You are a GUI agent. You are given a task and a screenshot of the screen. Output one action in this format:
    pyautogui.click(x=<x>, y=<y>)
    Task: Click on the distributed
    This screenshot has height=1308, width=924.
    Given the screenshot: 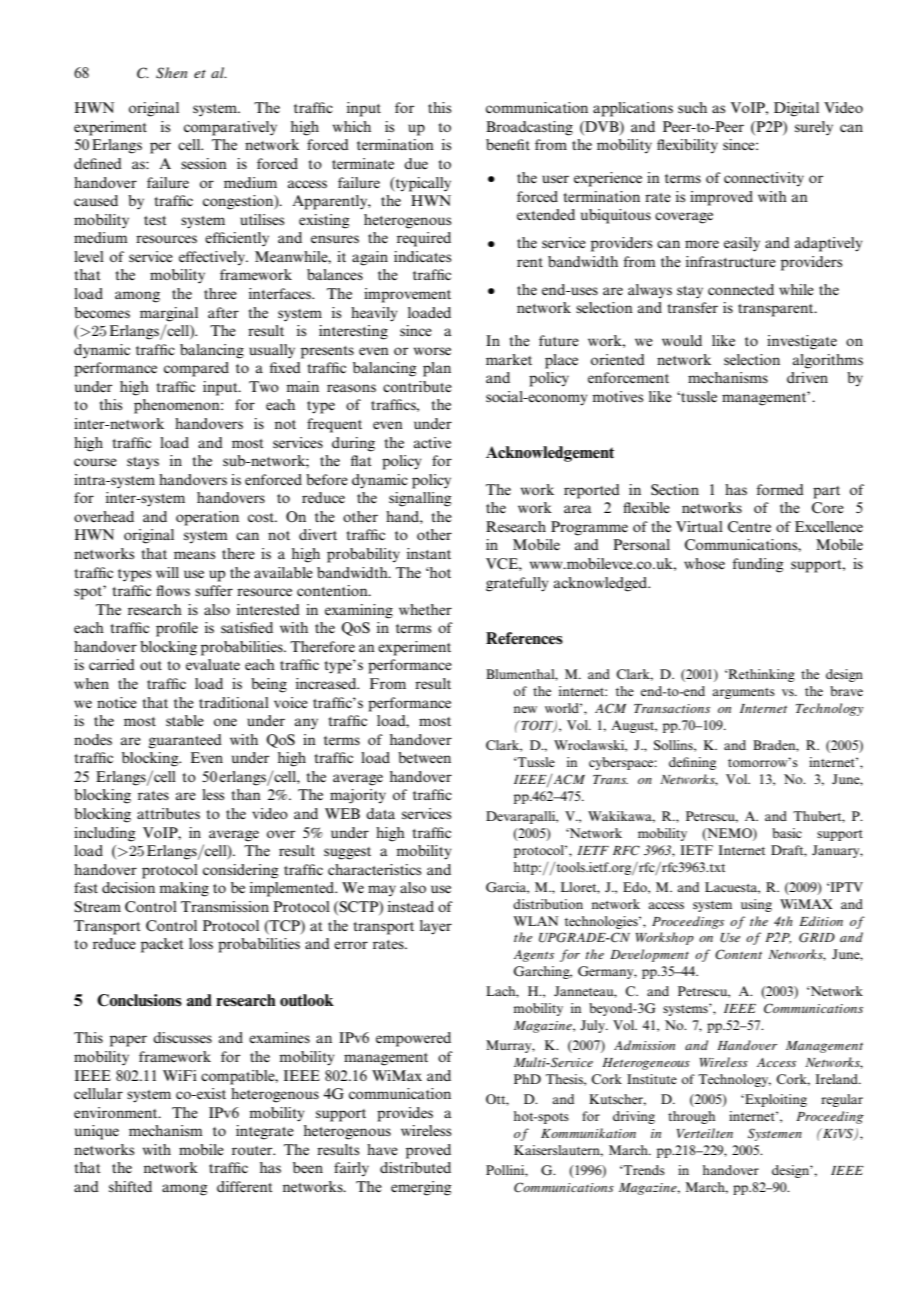 What is the action you would take?
    pyautogui.click(x=415, y=1167)
